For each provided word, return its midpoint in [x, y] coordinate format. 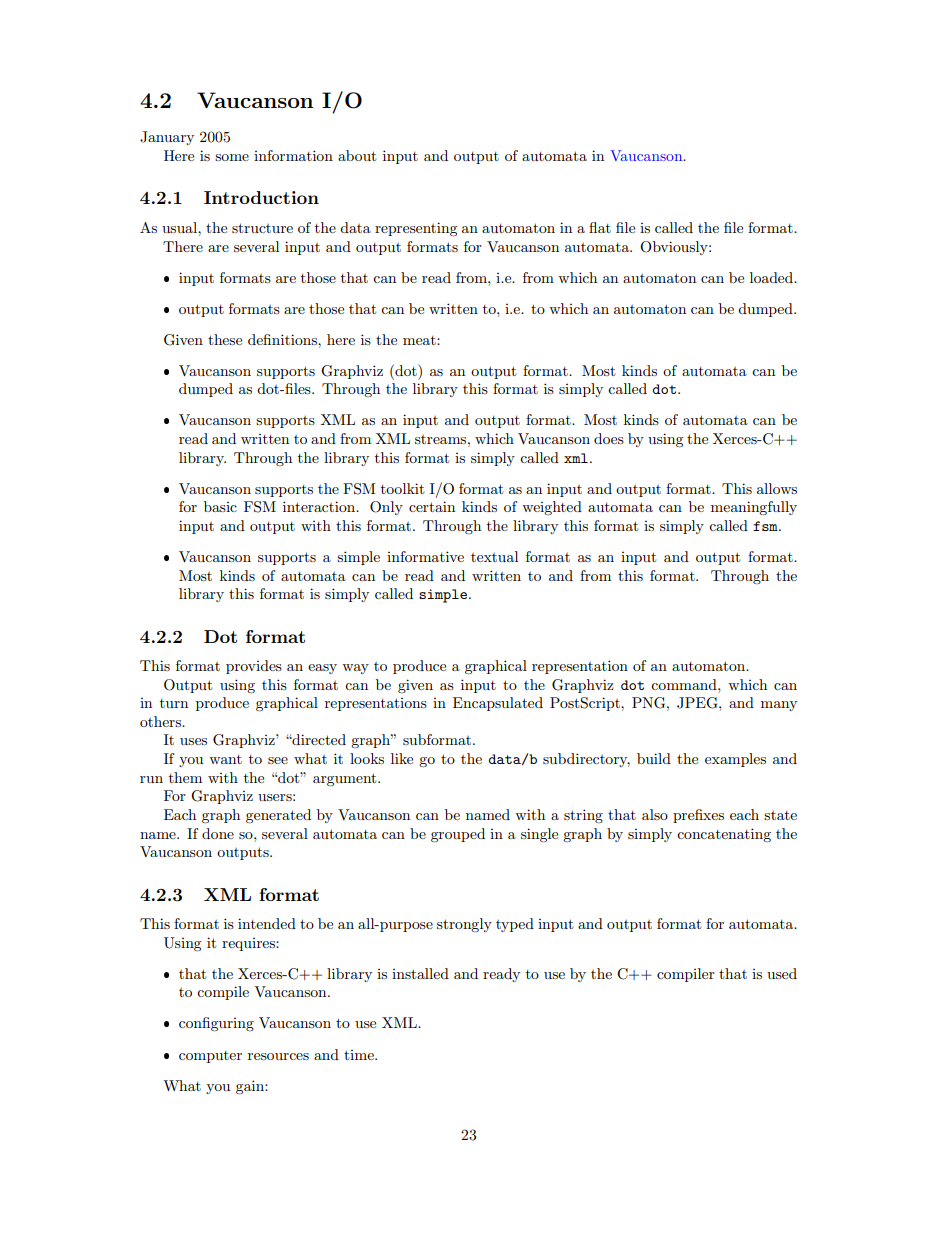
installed [420, 973]
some [232, 157]
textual [494, 556]
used [782, 973]
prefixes [698, 816]
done [218, 833]
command [685, 684]
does [609, 438]
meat [420, 340]
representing [416, 229]
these [225, 339]
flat [600, 227]
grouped [458, 835]
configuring [216, 1024]
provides [254, 667]
